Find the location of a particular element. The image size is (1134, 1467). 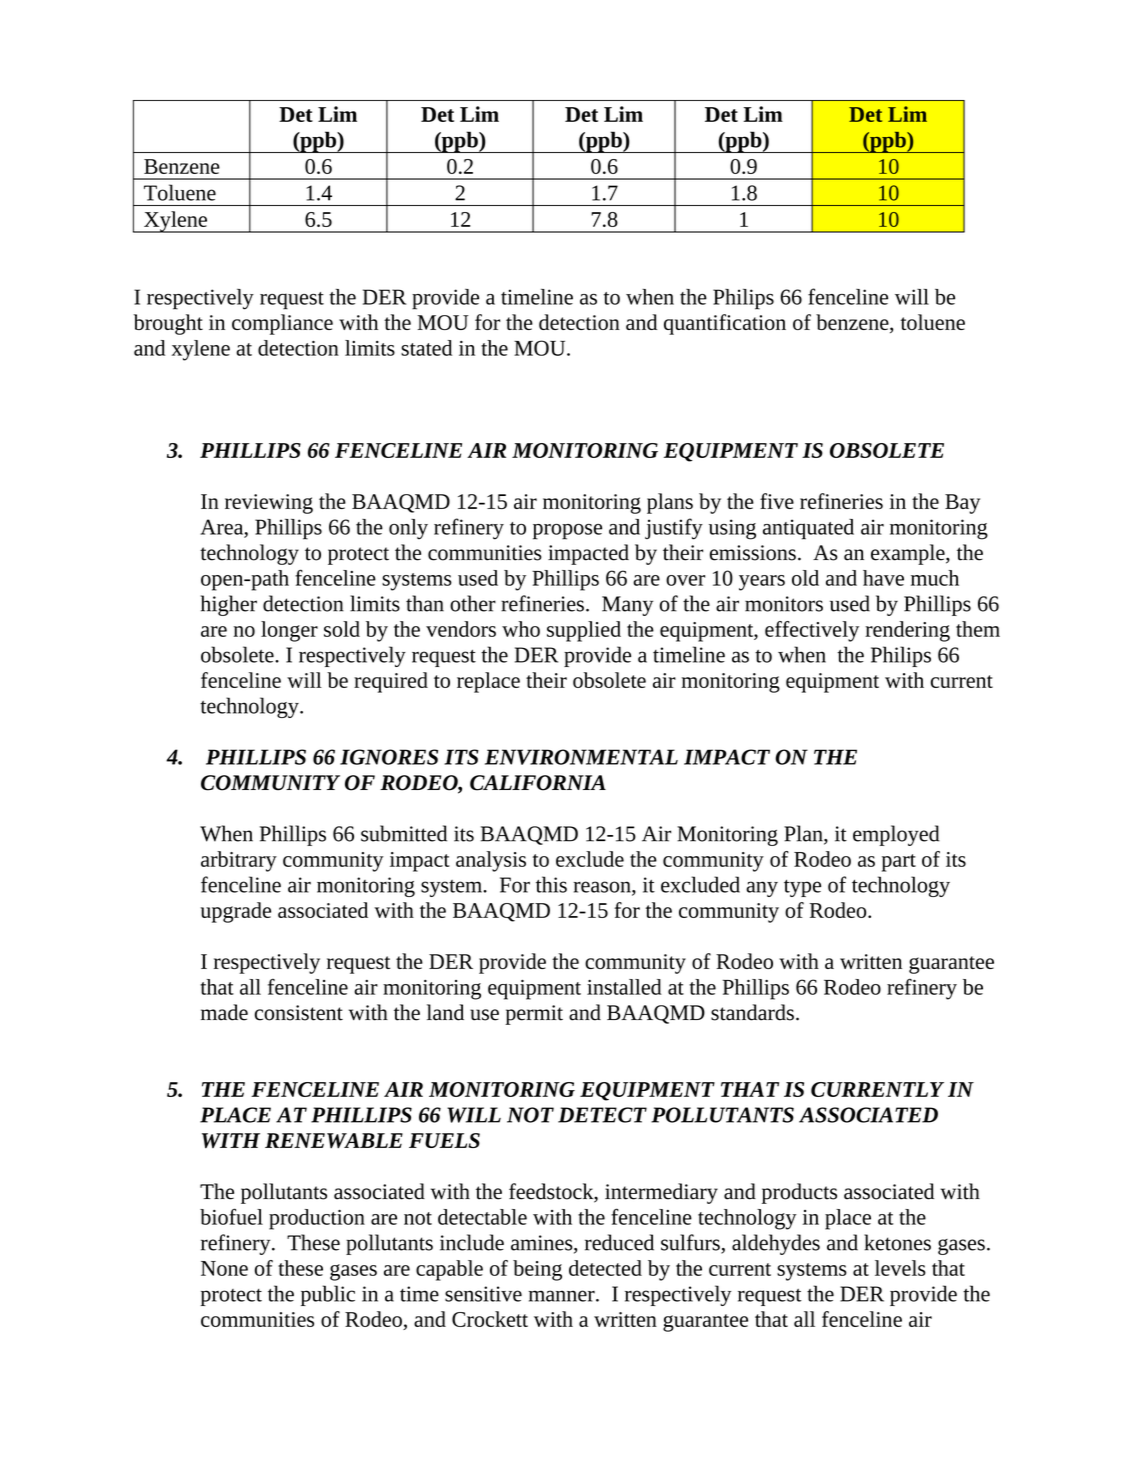

None is located at coordinates (224, 1268).
